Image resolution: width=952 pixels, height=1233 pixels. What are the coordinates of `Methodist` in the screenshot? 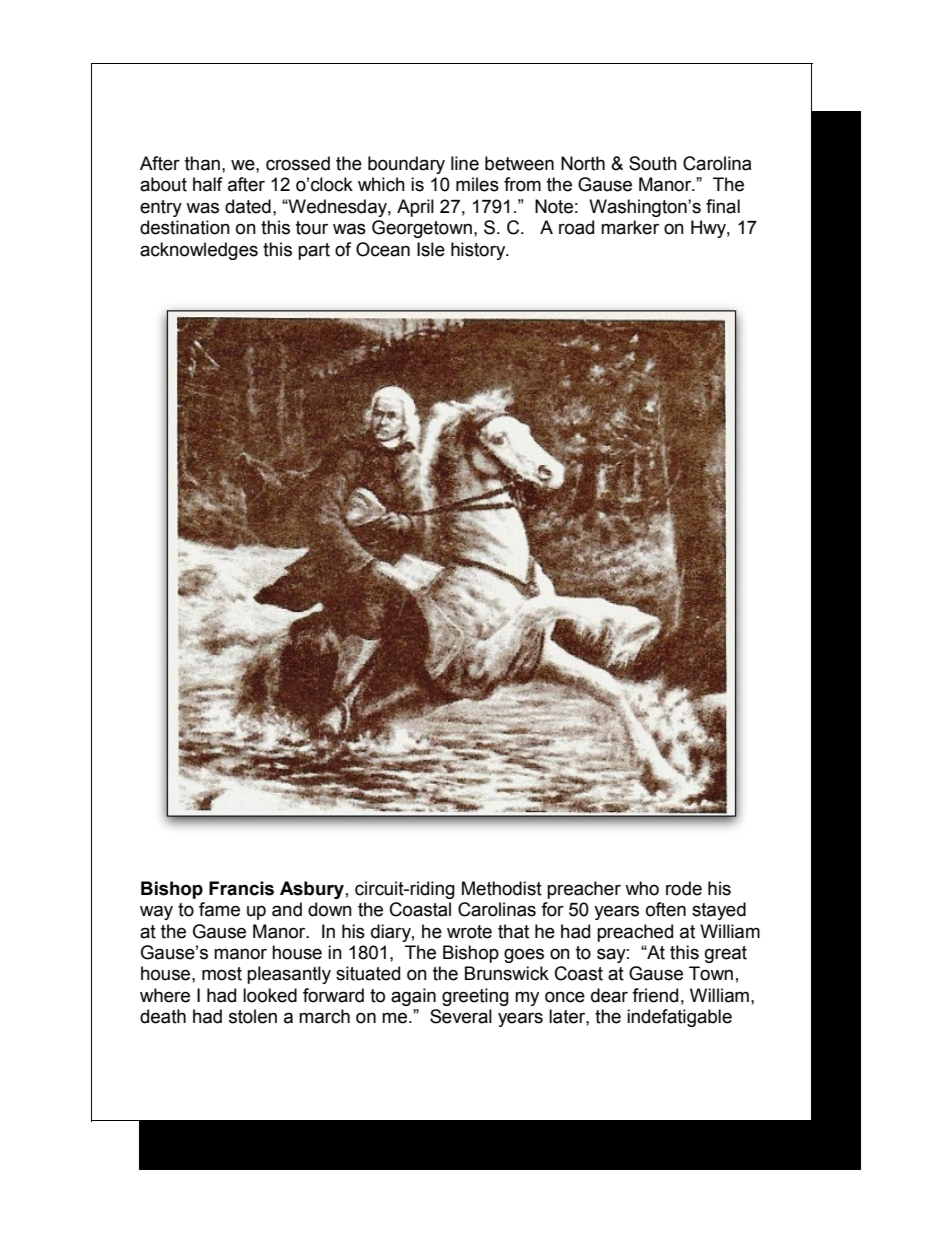 It's located at (502, 888).
